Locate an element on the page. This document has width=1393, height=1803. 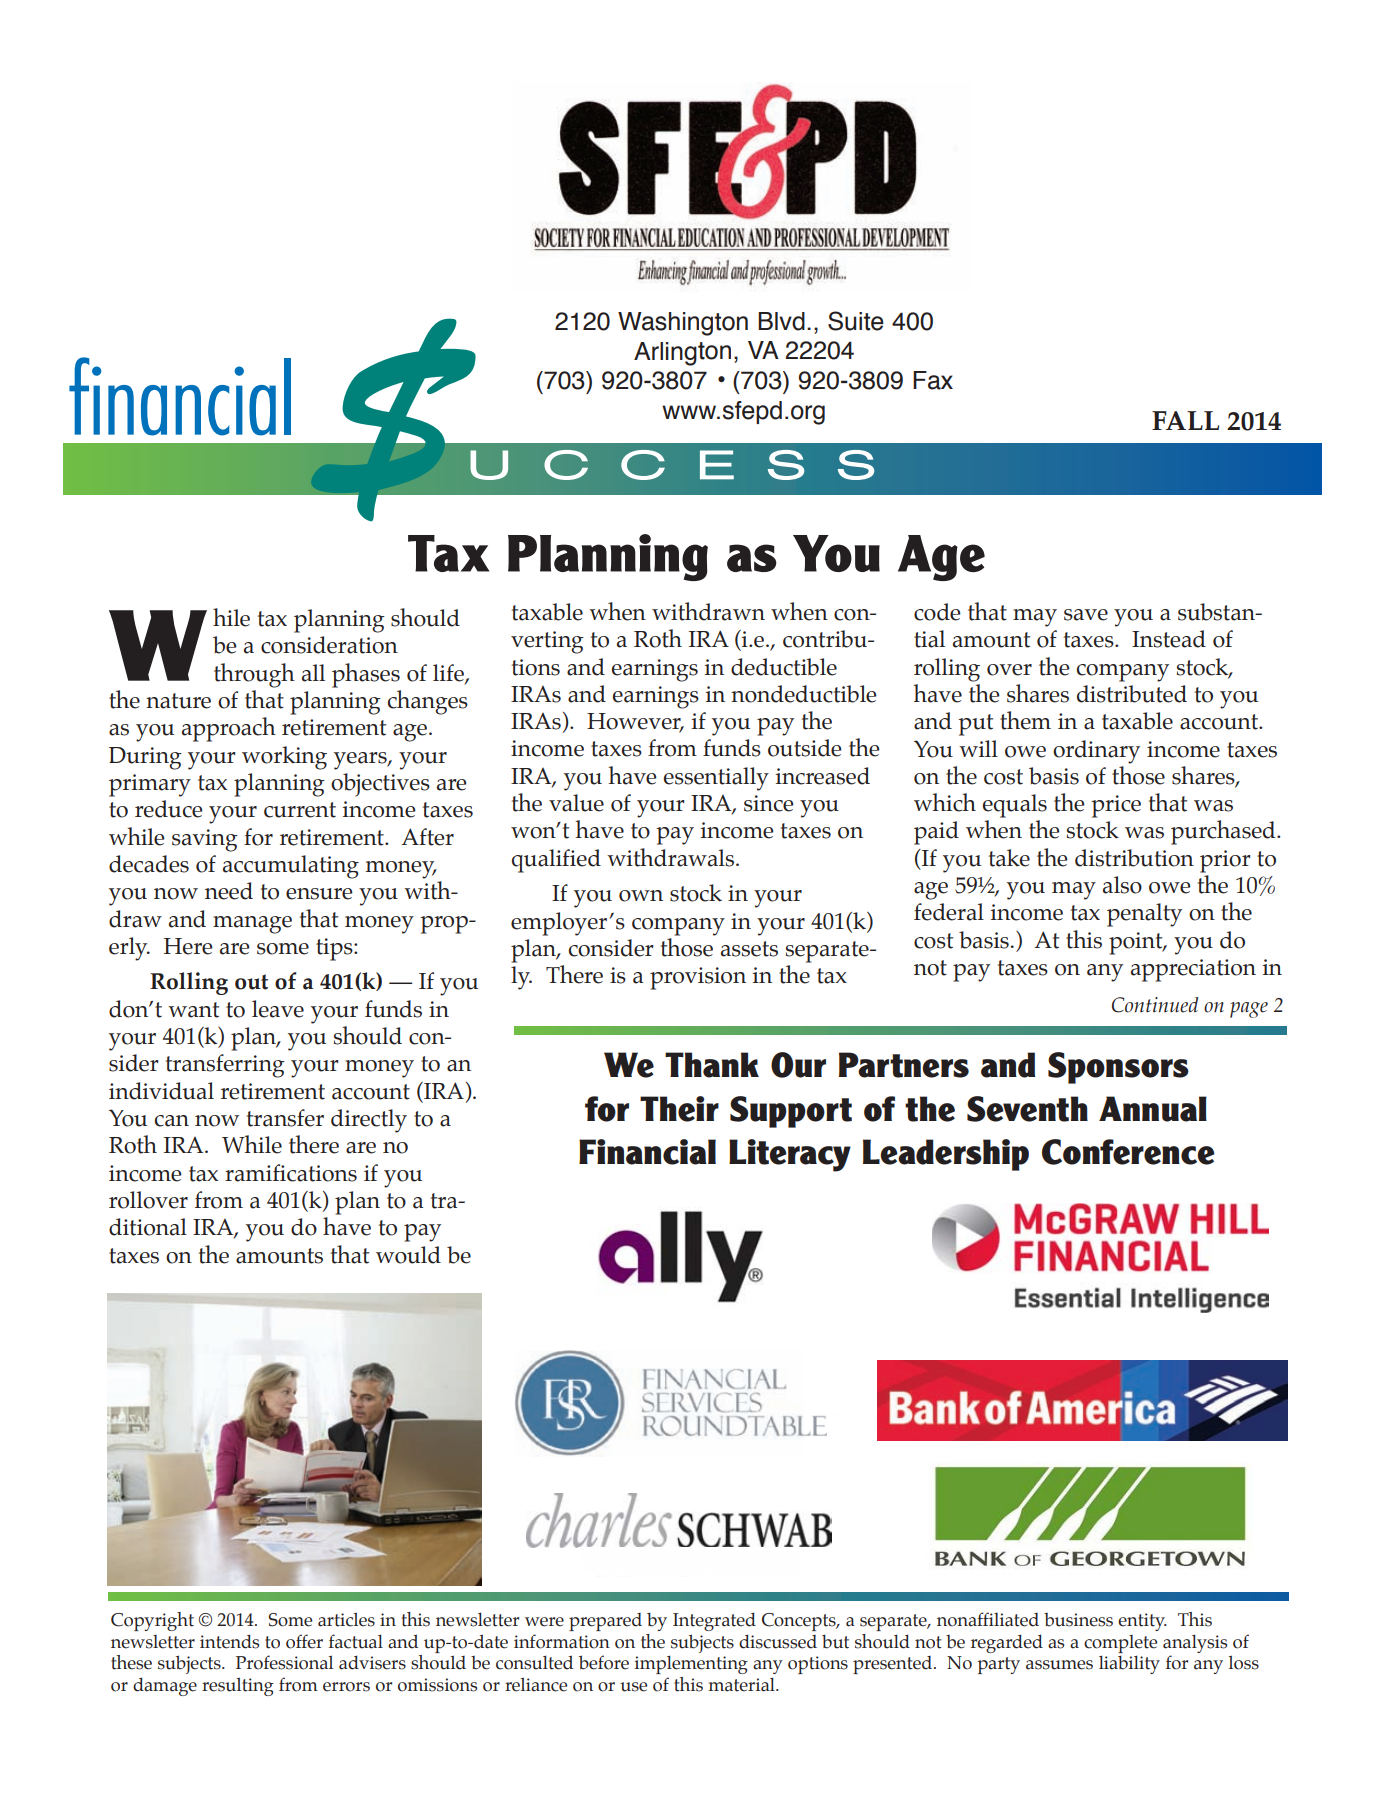
FALL is located at coordinates (1185, 420).
